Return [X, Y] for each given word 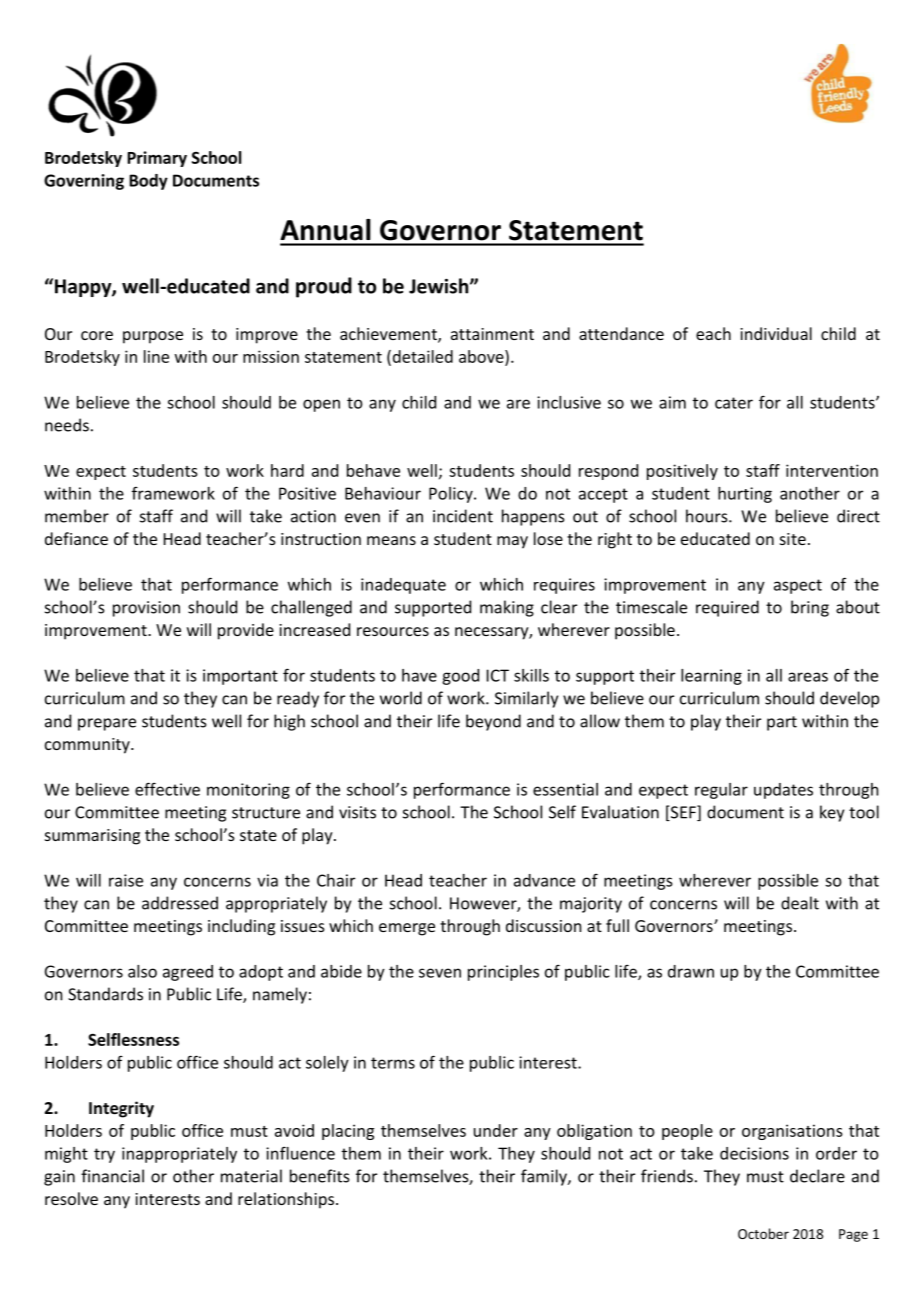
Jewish [440, 286]
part [782, 723]
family [545, 1177]
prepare [107, 724]
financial [112, 1176]
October [763, 1233]
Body [148, 182]
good [460, 677]
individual [776, 333]
